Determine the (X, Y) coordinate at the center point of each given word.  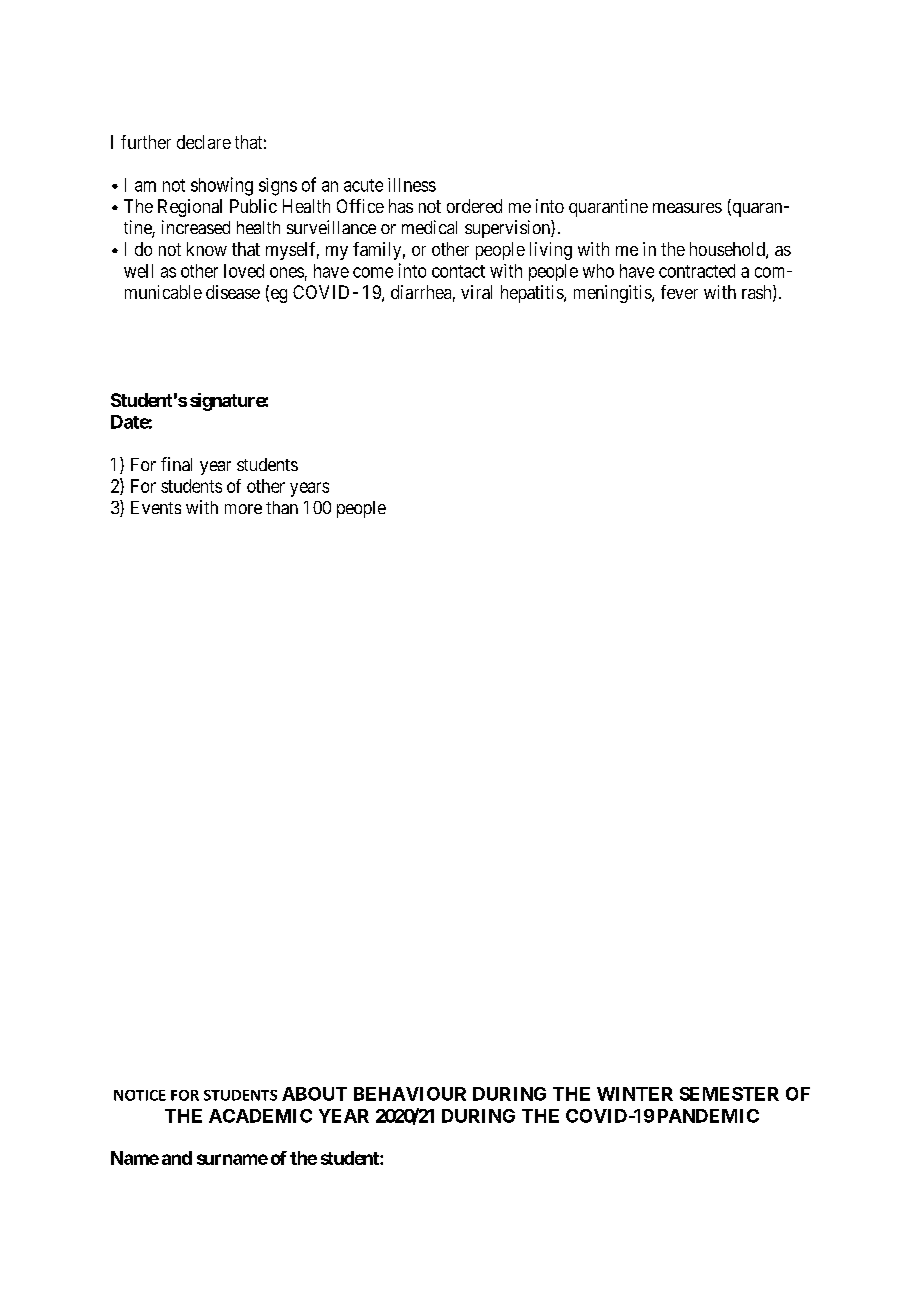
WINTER (635, 1094)
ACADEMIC (260, 1116)
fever (679, 292)
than (282, 507)
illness (412, 185)
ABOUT (314, 1094)
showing (222, 186)
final (176, 464)
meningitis (613, 294)
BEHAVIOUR (410, 1094)
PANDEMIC (708, 1116)
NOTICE (140, 1095)
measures (687, 208)
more (243, 509)
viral (476, 292)
